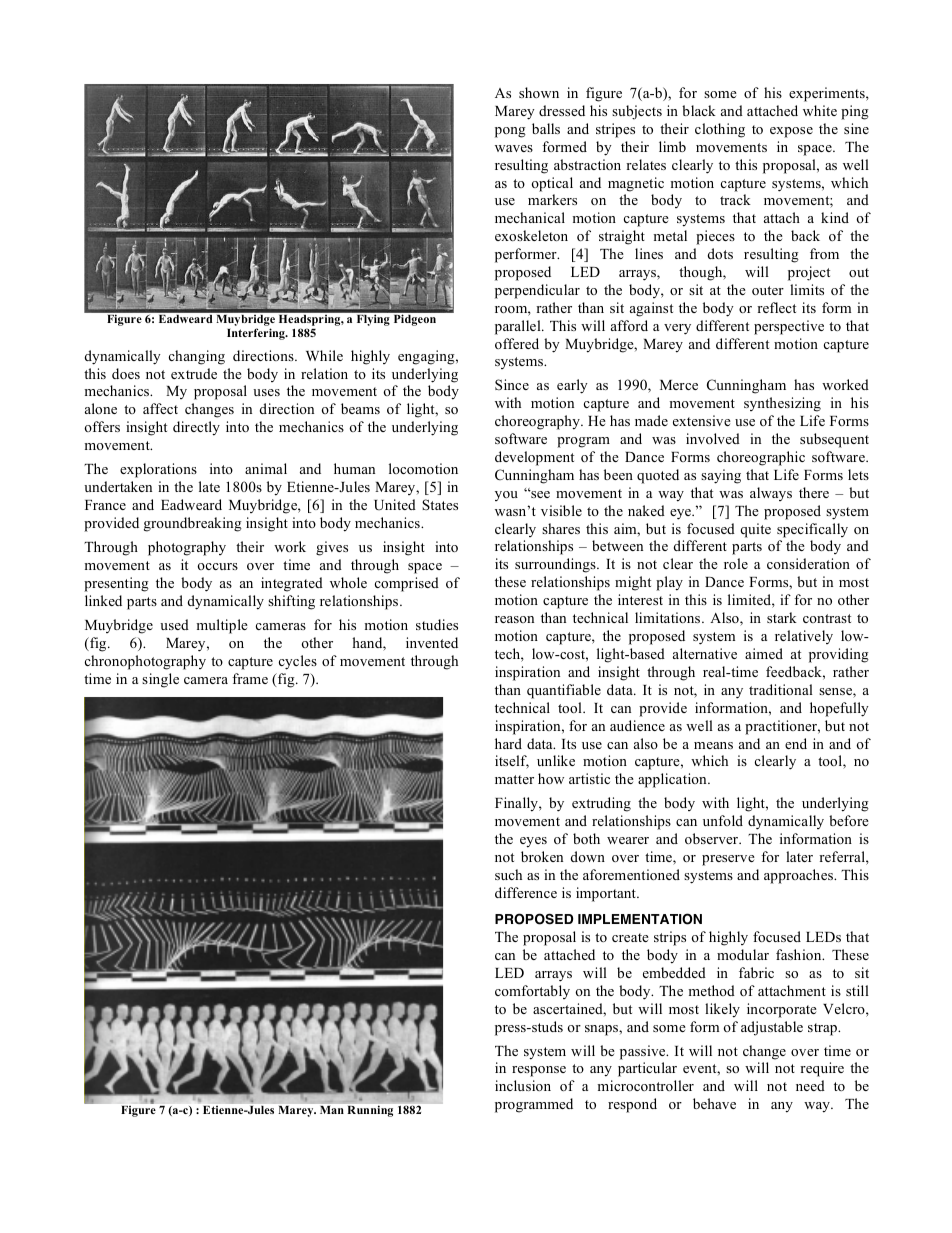 This screenshot has height=1233, width=952. Describe the element at coordinates (514, 148) in the screenshot. I see `waves` at that location.
